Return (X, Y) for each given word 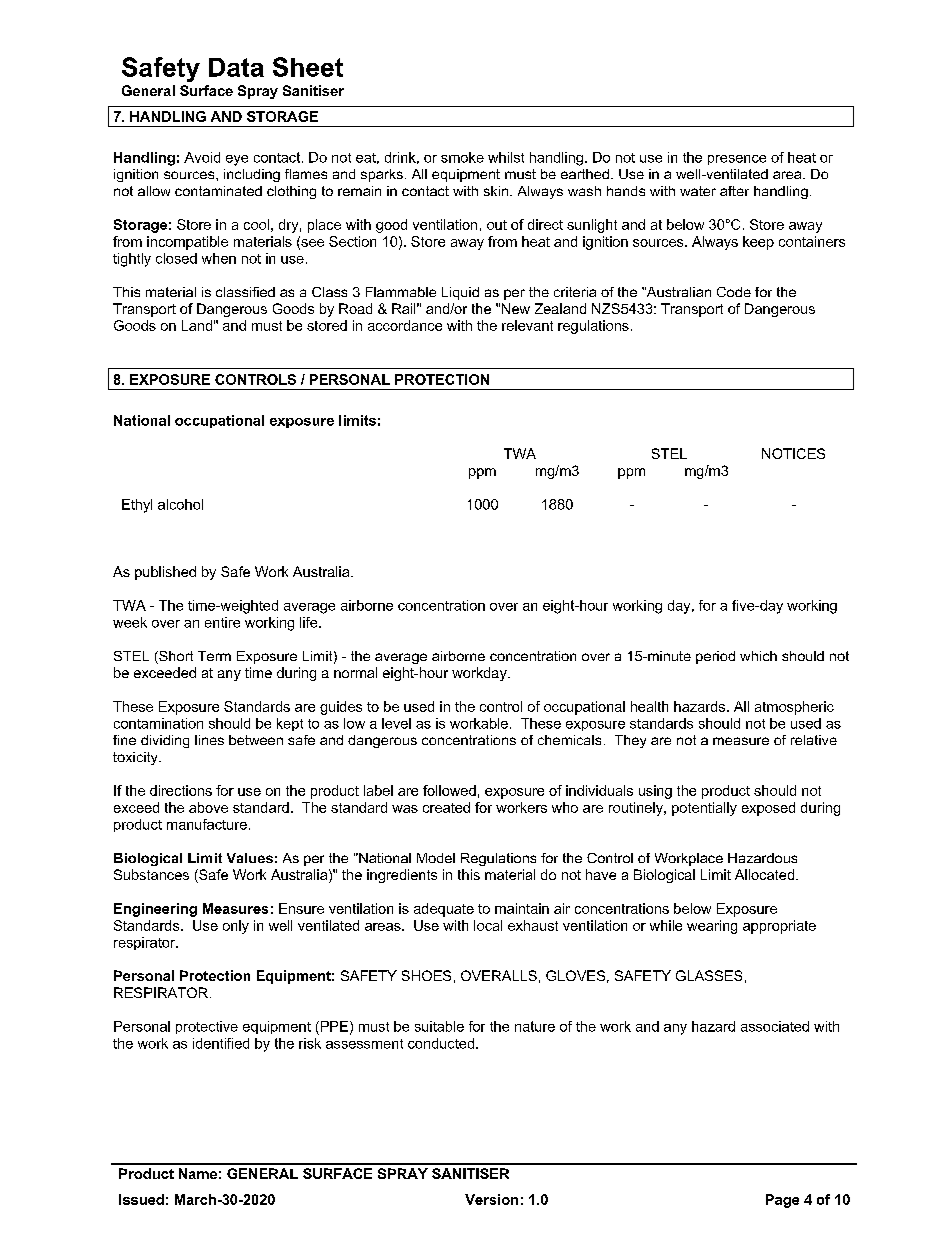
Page (782, 1201)
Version (491, 1199)
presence (737, 160)
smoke (462, 157)
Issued (141, 1199)
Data (236, 67)
